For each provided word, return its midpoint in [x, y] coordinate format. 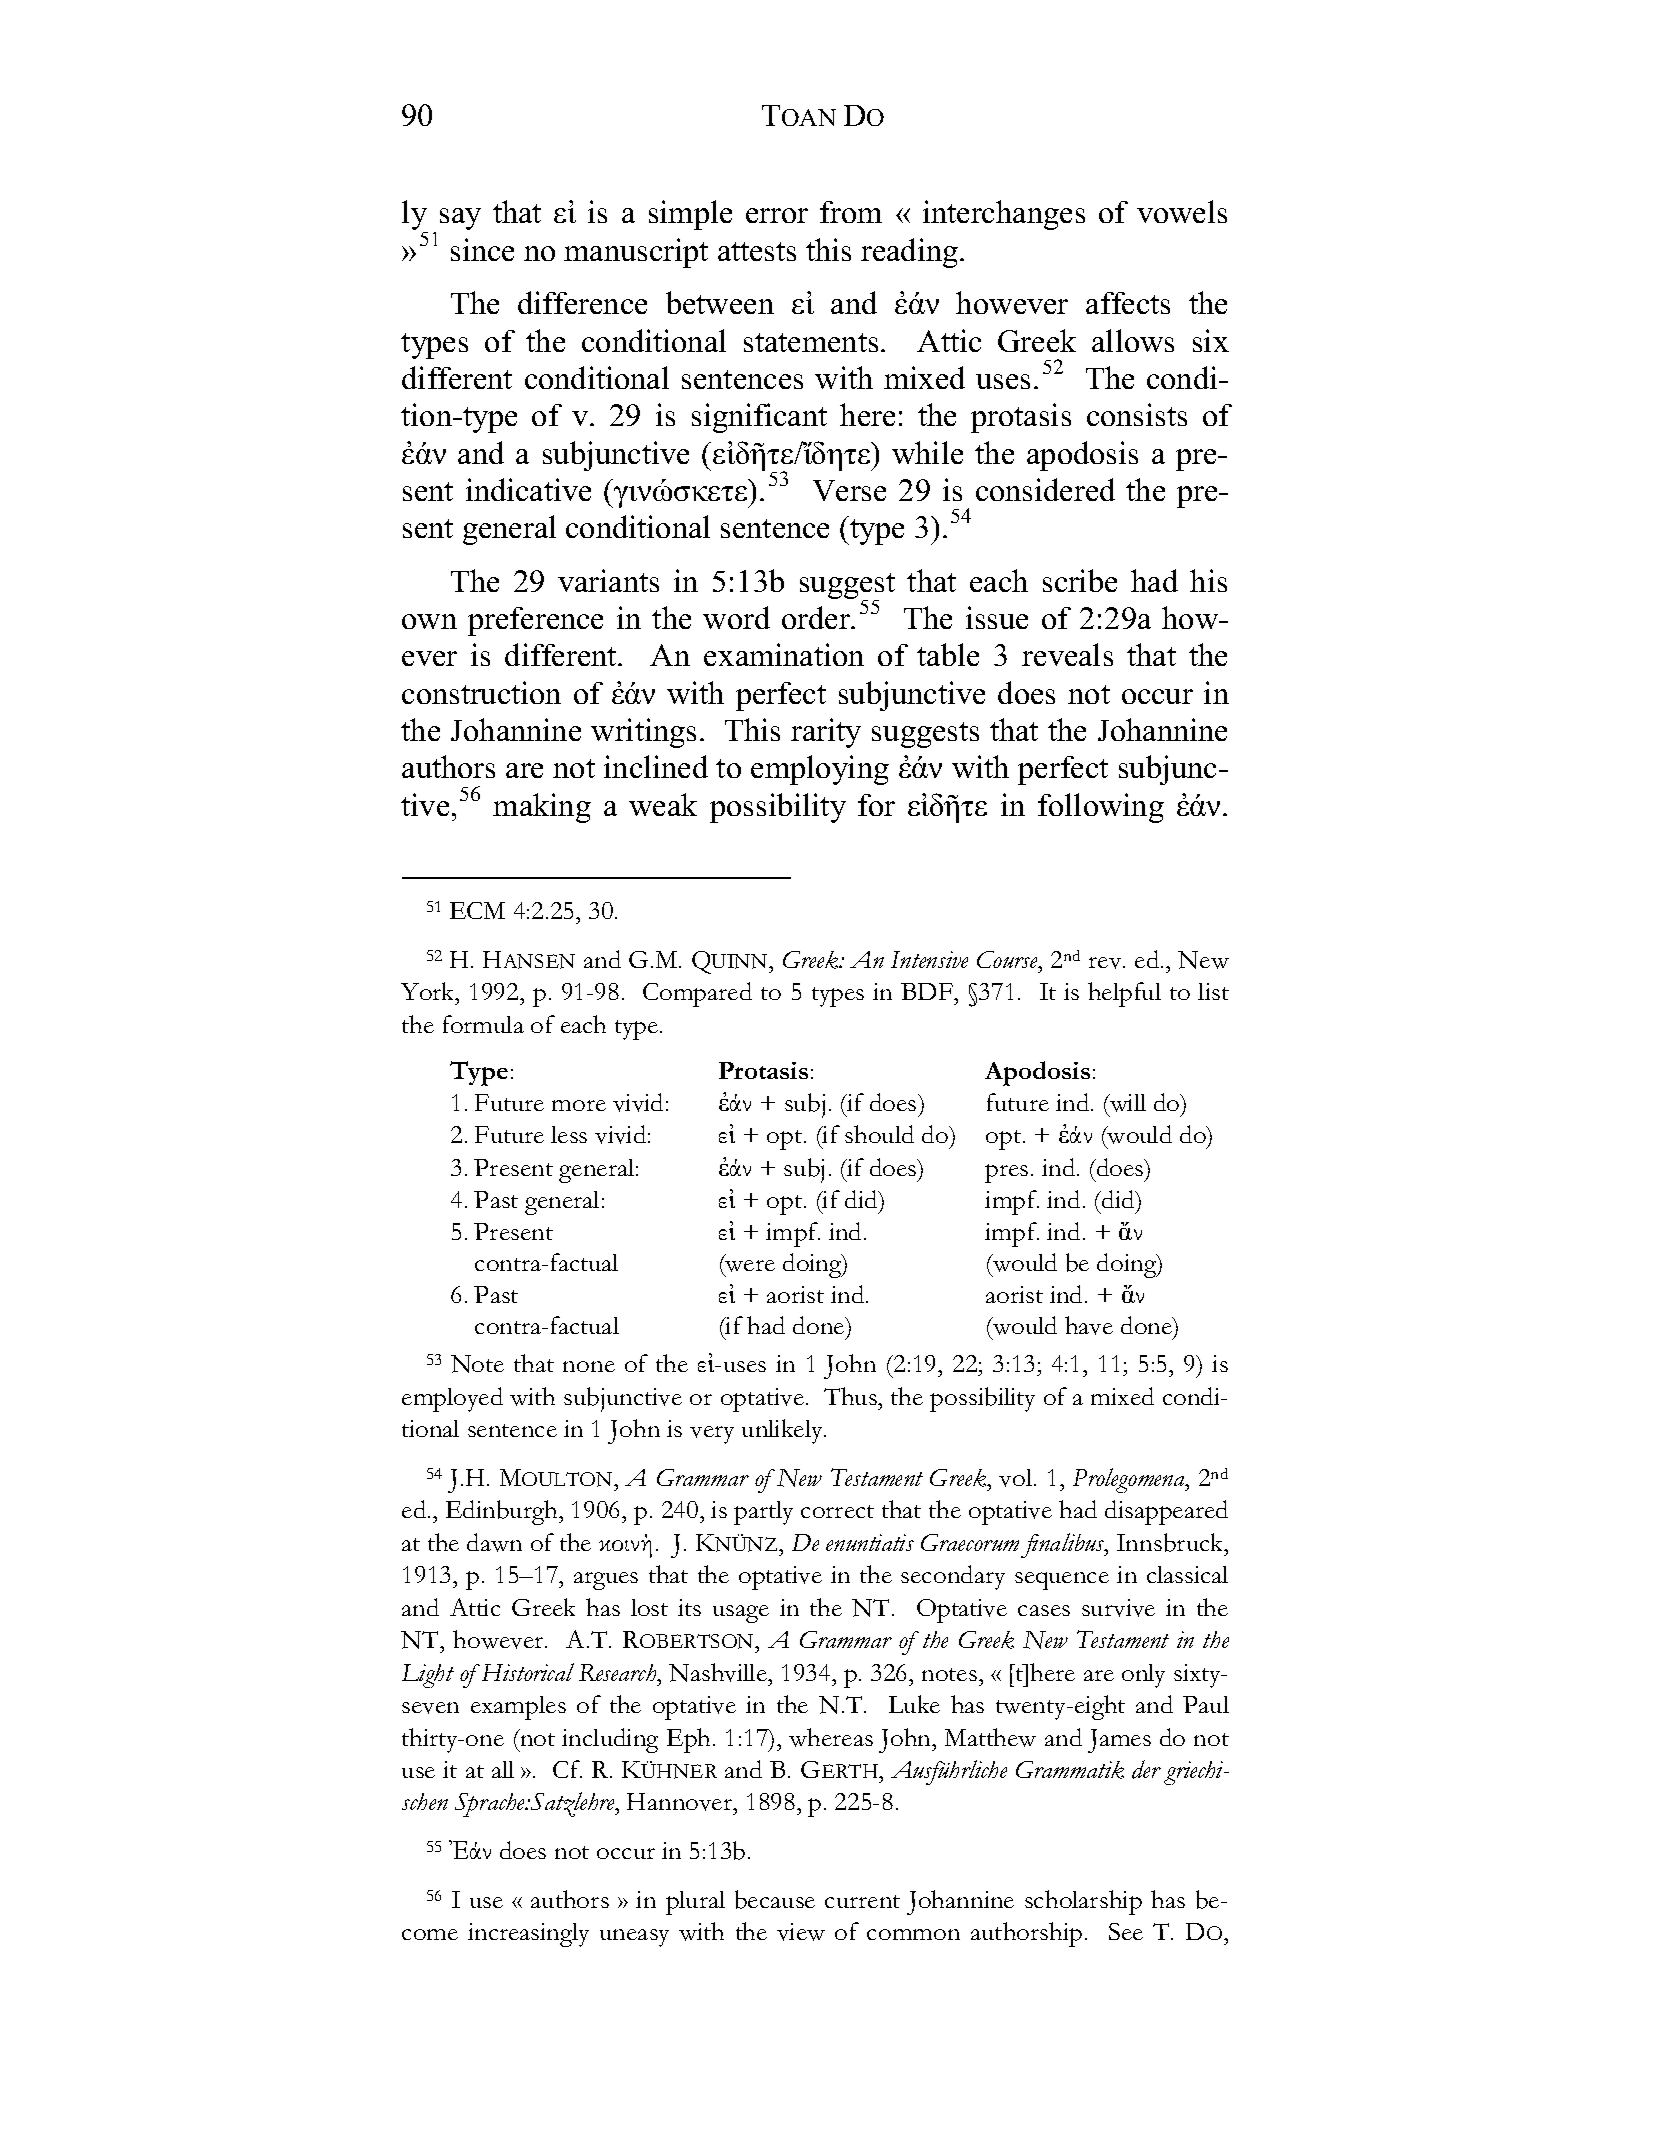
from [851, 212]
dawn [494, 1542]
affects [1128, 303]
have [1089, 1325]
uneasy [634, 1938]
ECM [477, 910]
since [482, 249]
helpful [1124, 994]
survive [1118, 1608]
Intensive [929, 959]
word [736, 617]
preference [535, 621]
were [749, 1264]
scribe [1080, 580]
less [569, 1134]
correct [837, 1511]
